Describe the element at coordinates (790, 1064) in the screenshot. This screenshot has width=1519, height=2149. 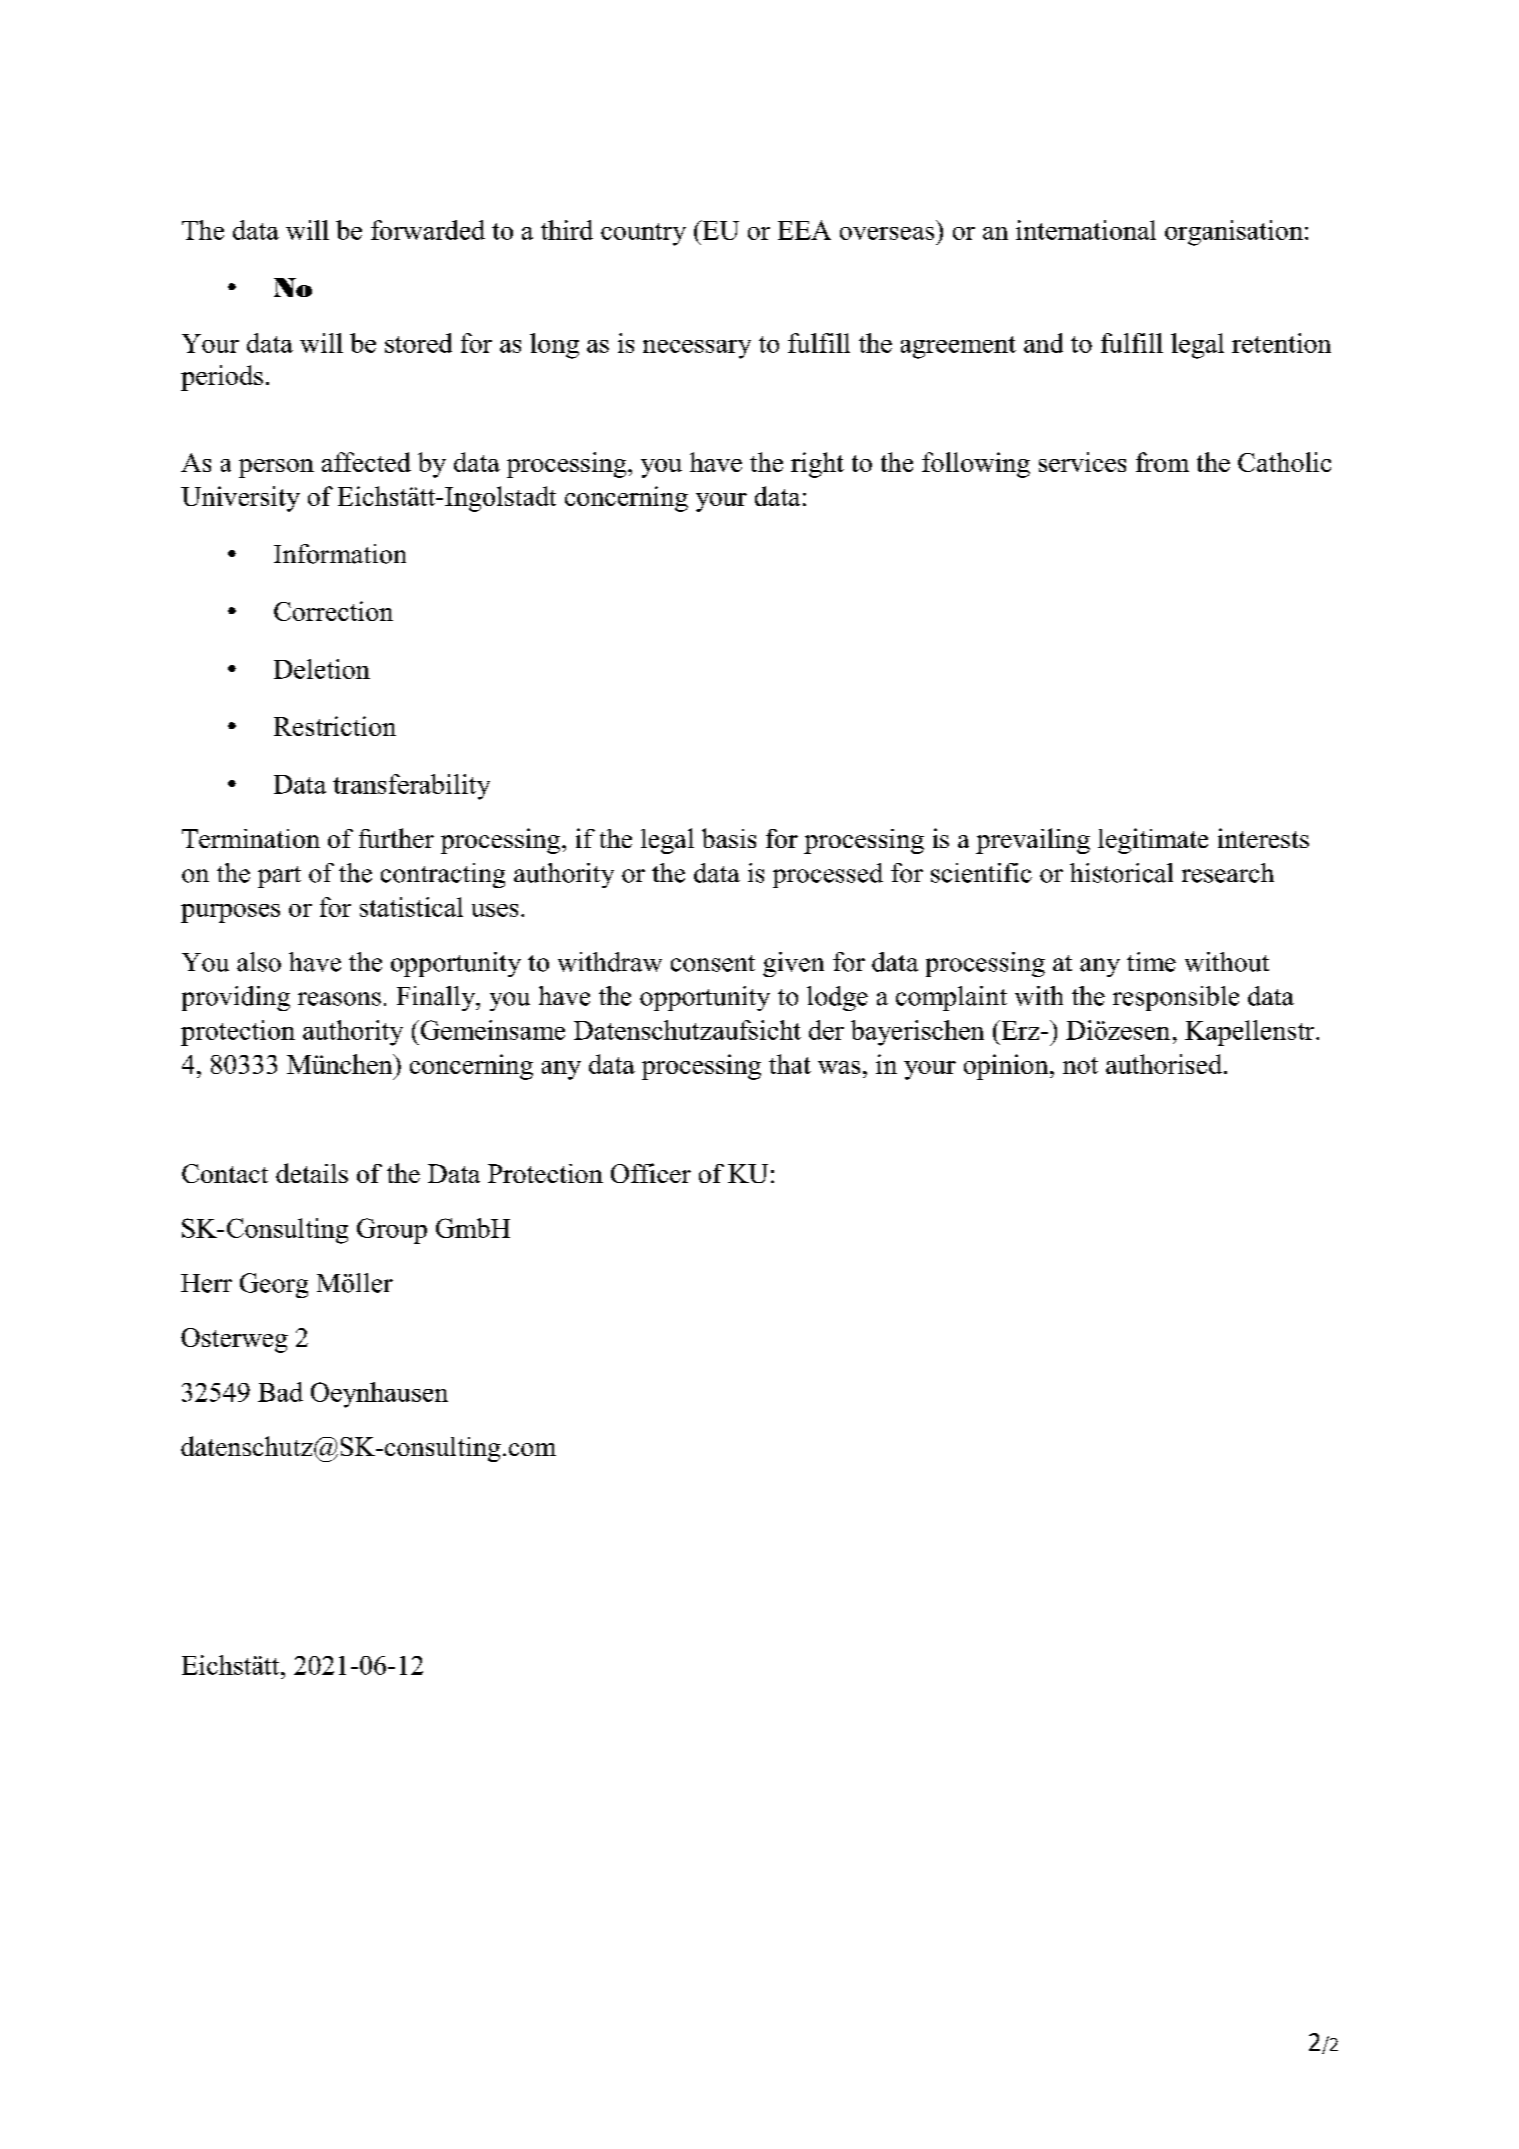
I see `that` at that location.
